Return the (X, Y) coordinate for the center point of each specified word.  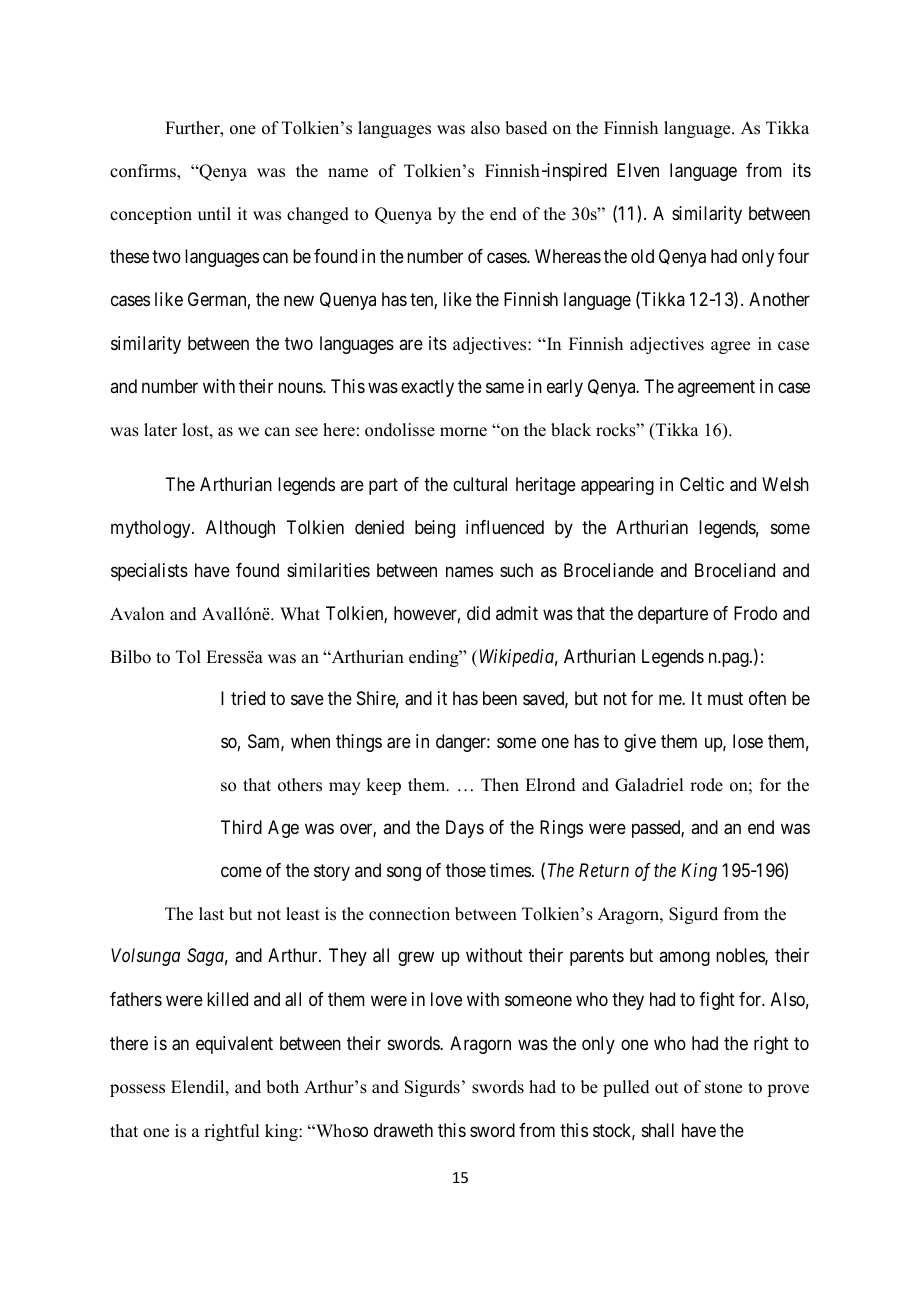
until (214, 214)
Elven (638, 170)
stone (723, 1088)
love (446, 999)
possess (137, 1090)
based (526, 128)
